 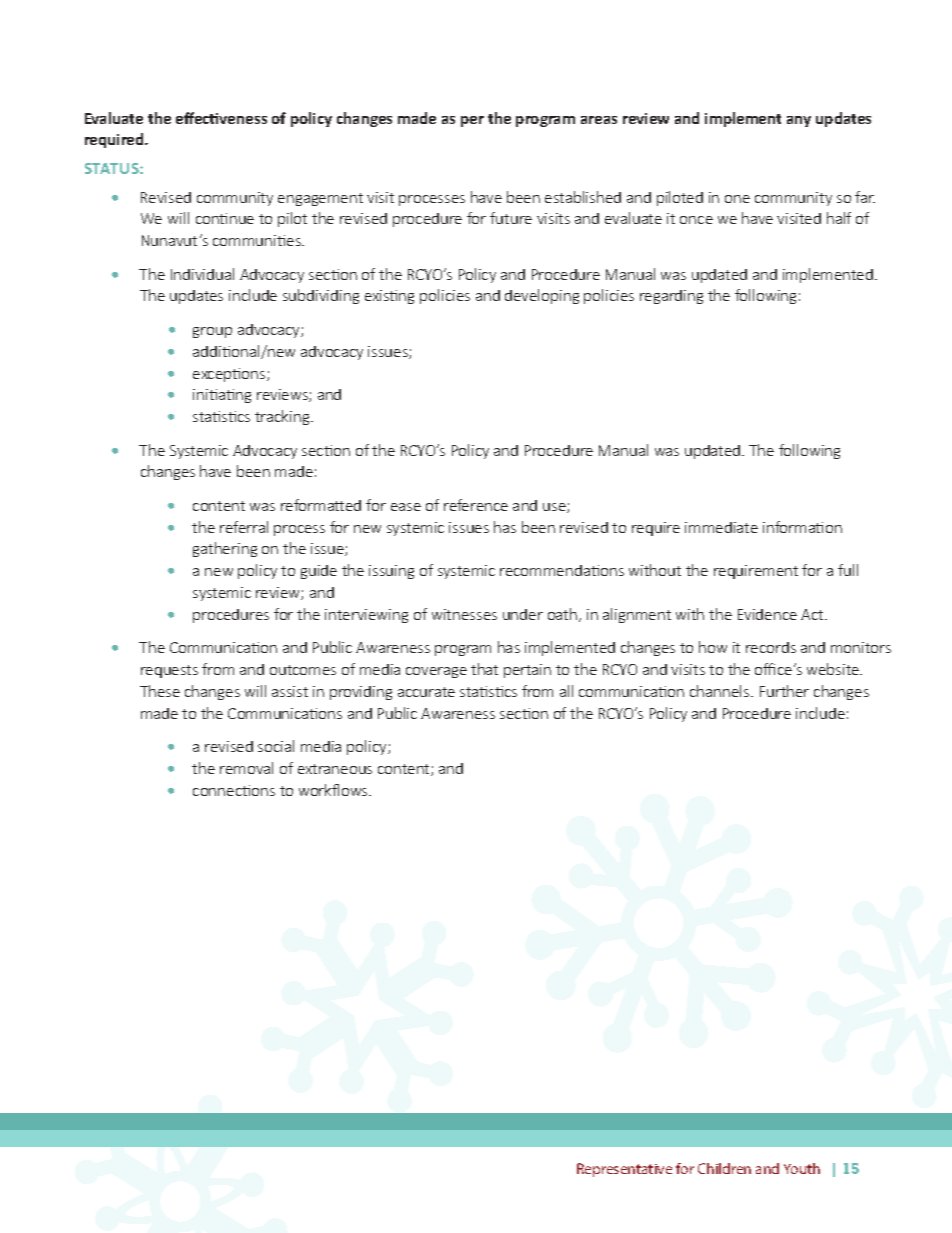 I want to click on pertain, so click(x=527, y=671).
